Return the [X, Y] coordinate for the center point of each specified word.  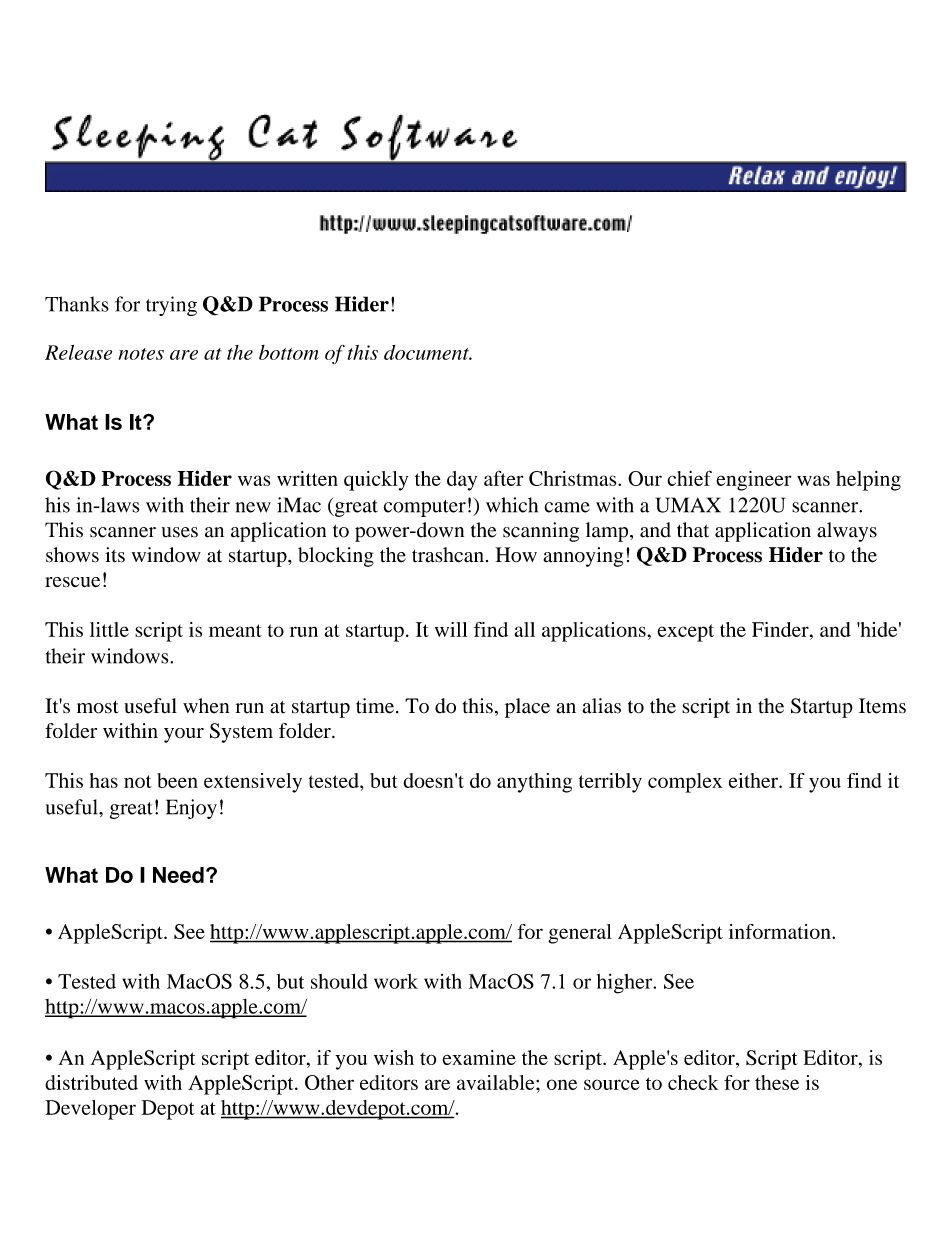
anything [534, 783]
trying [171, 306]
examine [479, 1057]
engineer [753, 481]
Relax [757, 176]
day [462, 481]
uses [180, 532]
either [754, 780]
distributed [91, 1082]
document [427, 352]
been [177, 780]
